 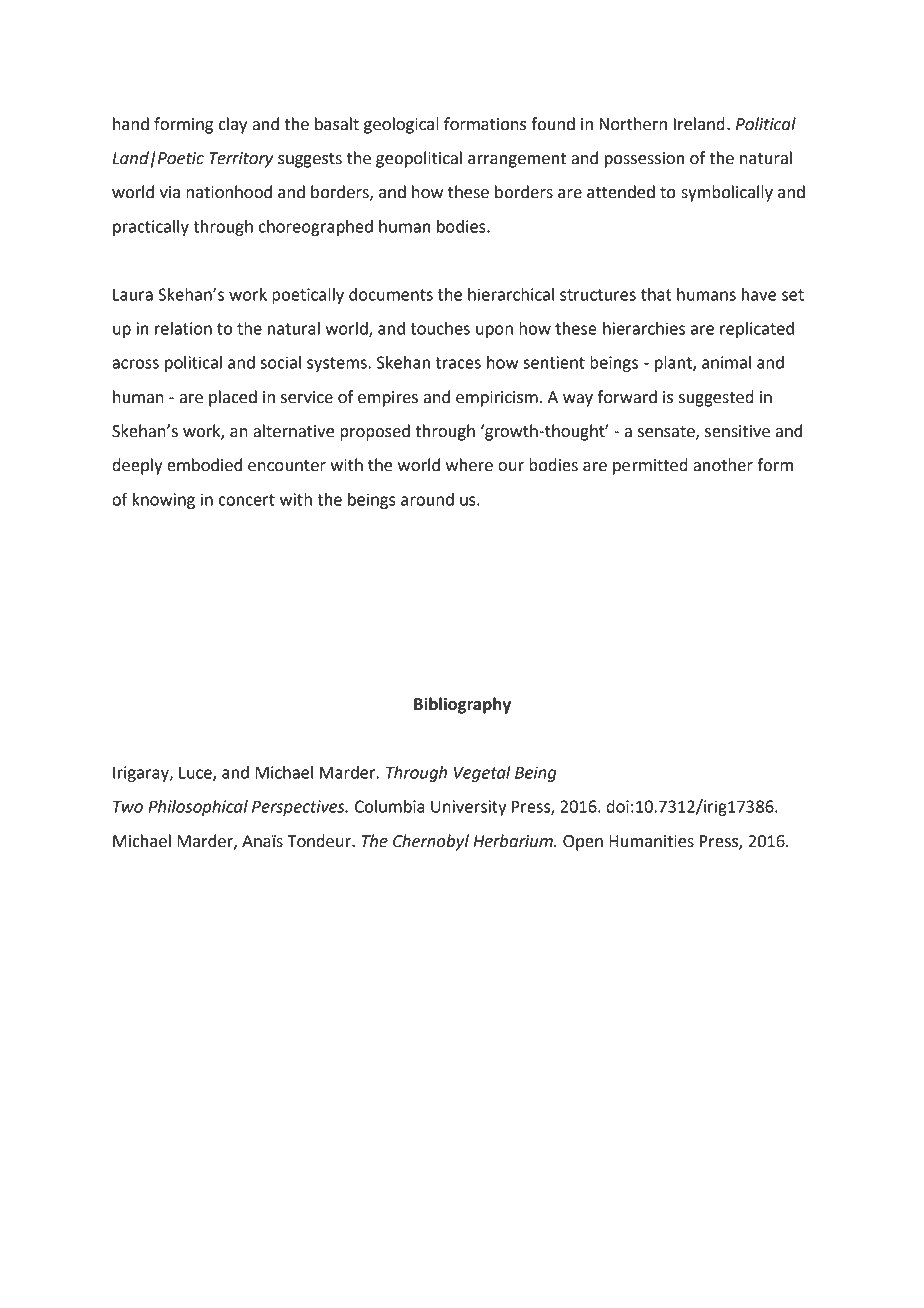 What do you see at coordinates (644, 160) in the screenshot?
I see `possession` at bounding box center [644, 160].
